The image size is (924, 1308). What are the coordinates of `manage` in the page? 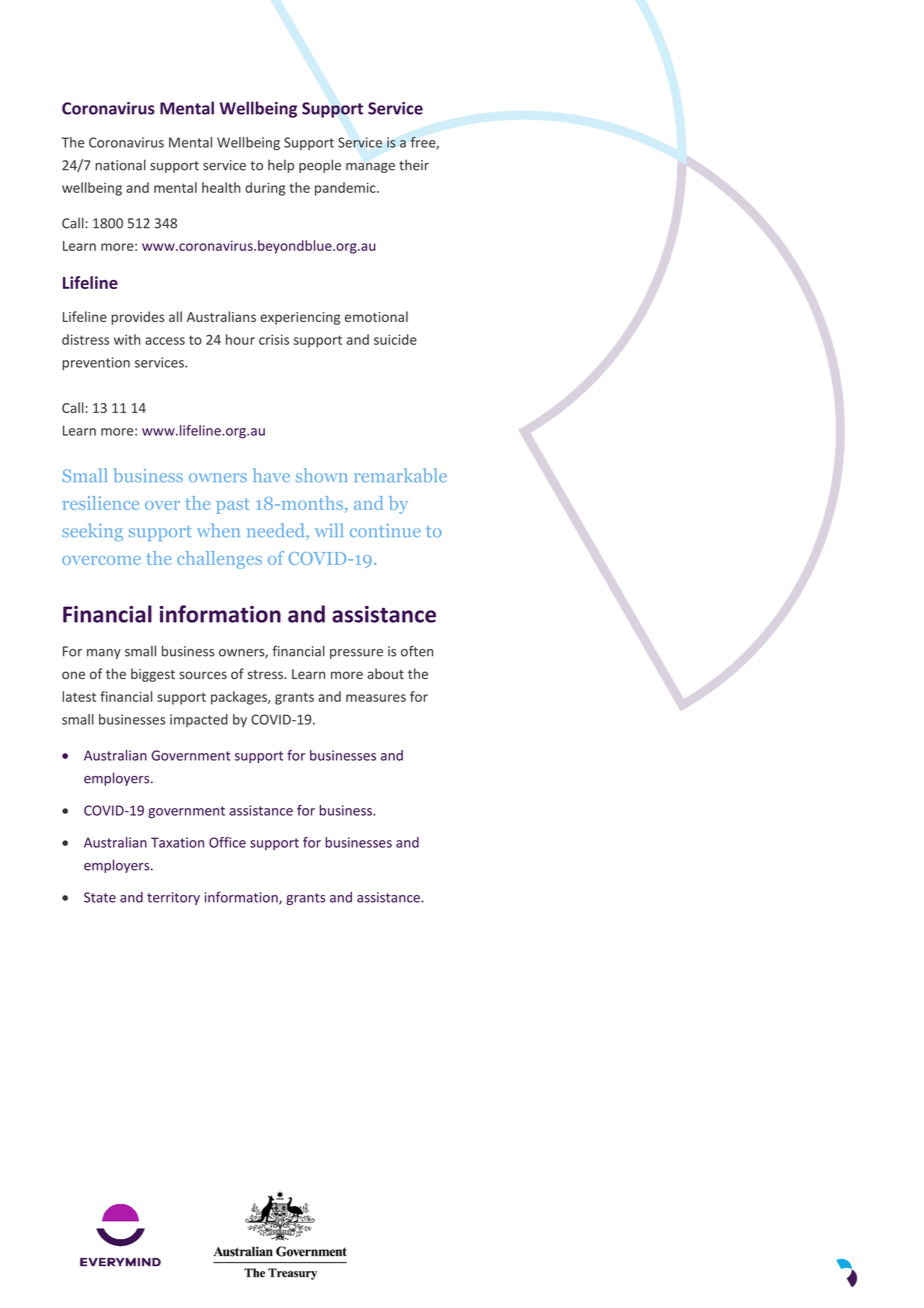 It's located at (370, 168).
